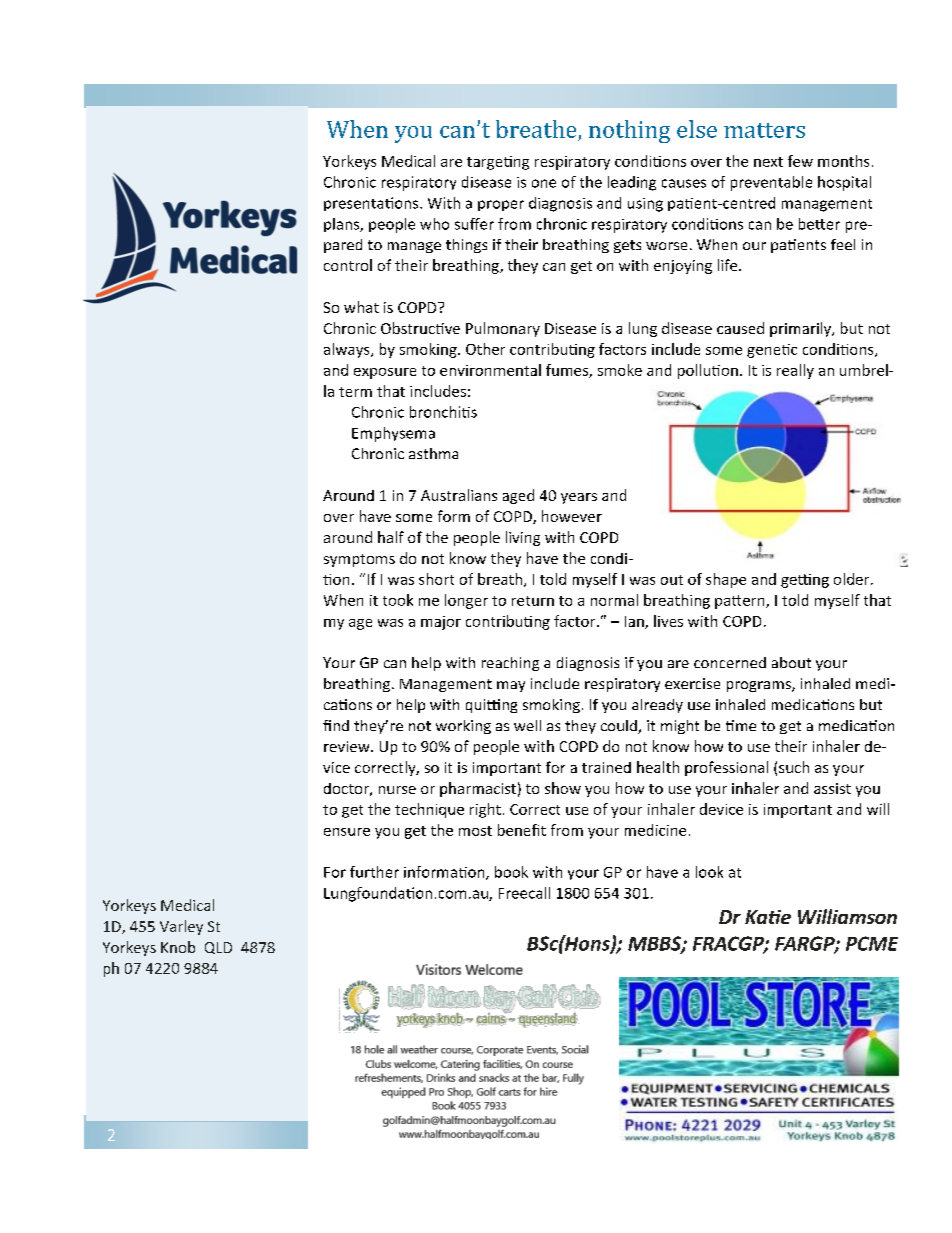 The height and width of the image is (1233, 952). Describe the element at coordinates (361, 307) in the image. I see `what` at that location.
